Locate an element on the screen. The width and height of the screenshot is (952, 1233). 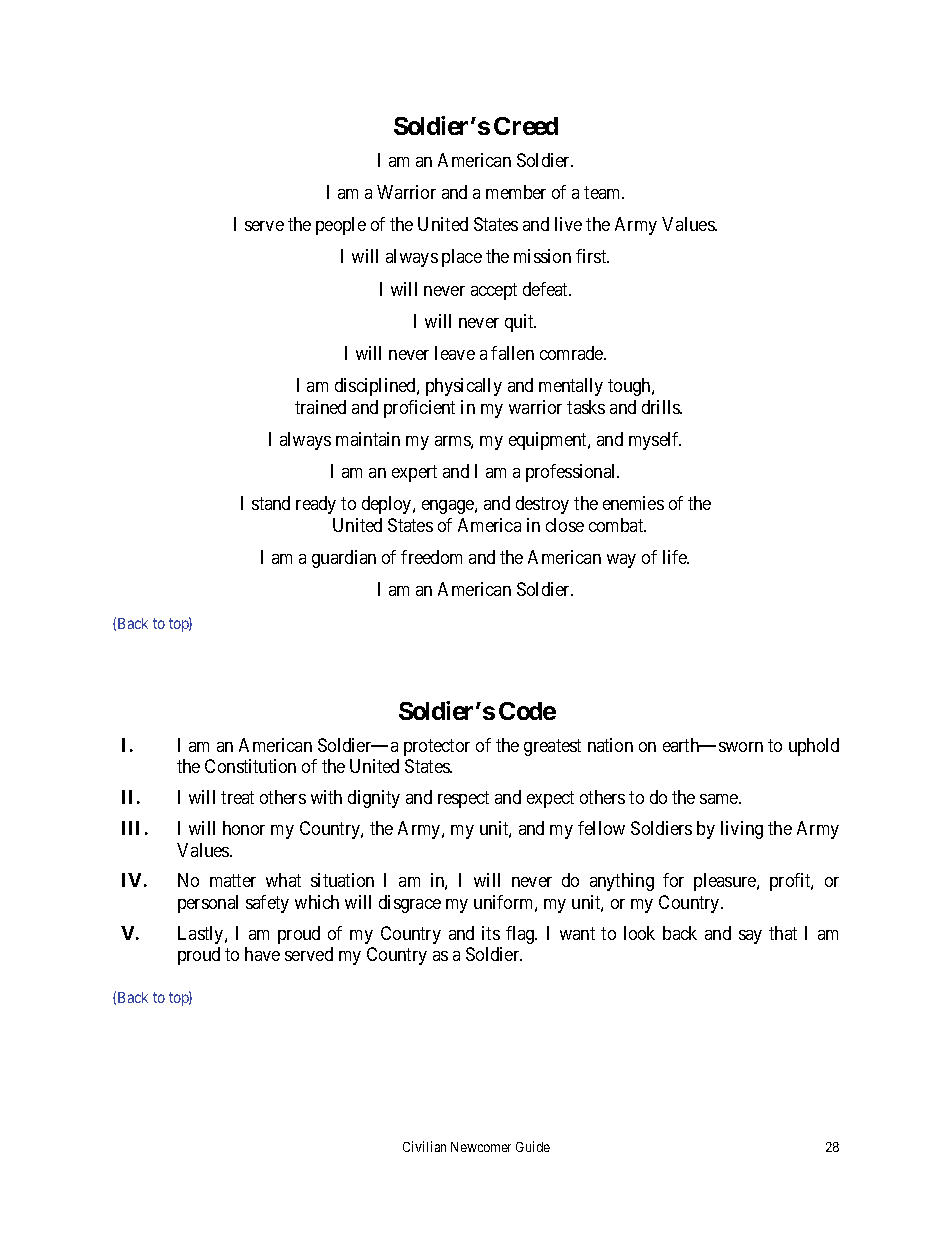
people is located at coordinates (341, 226).
